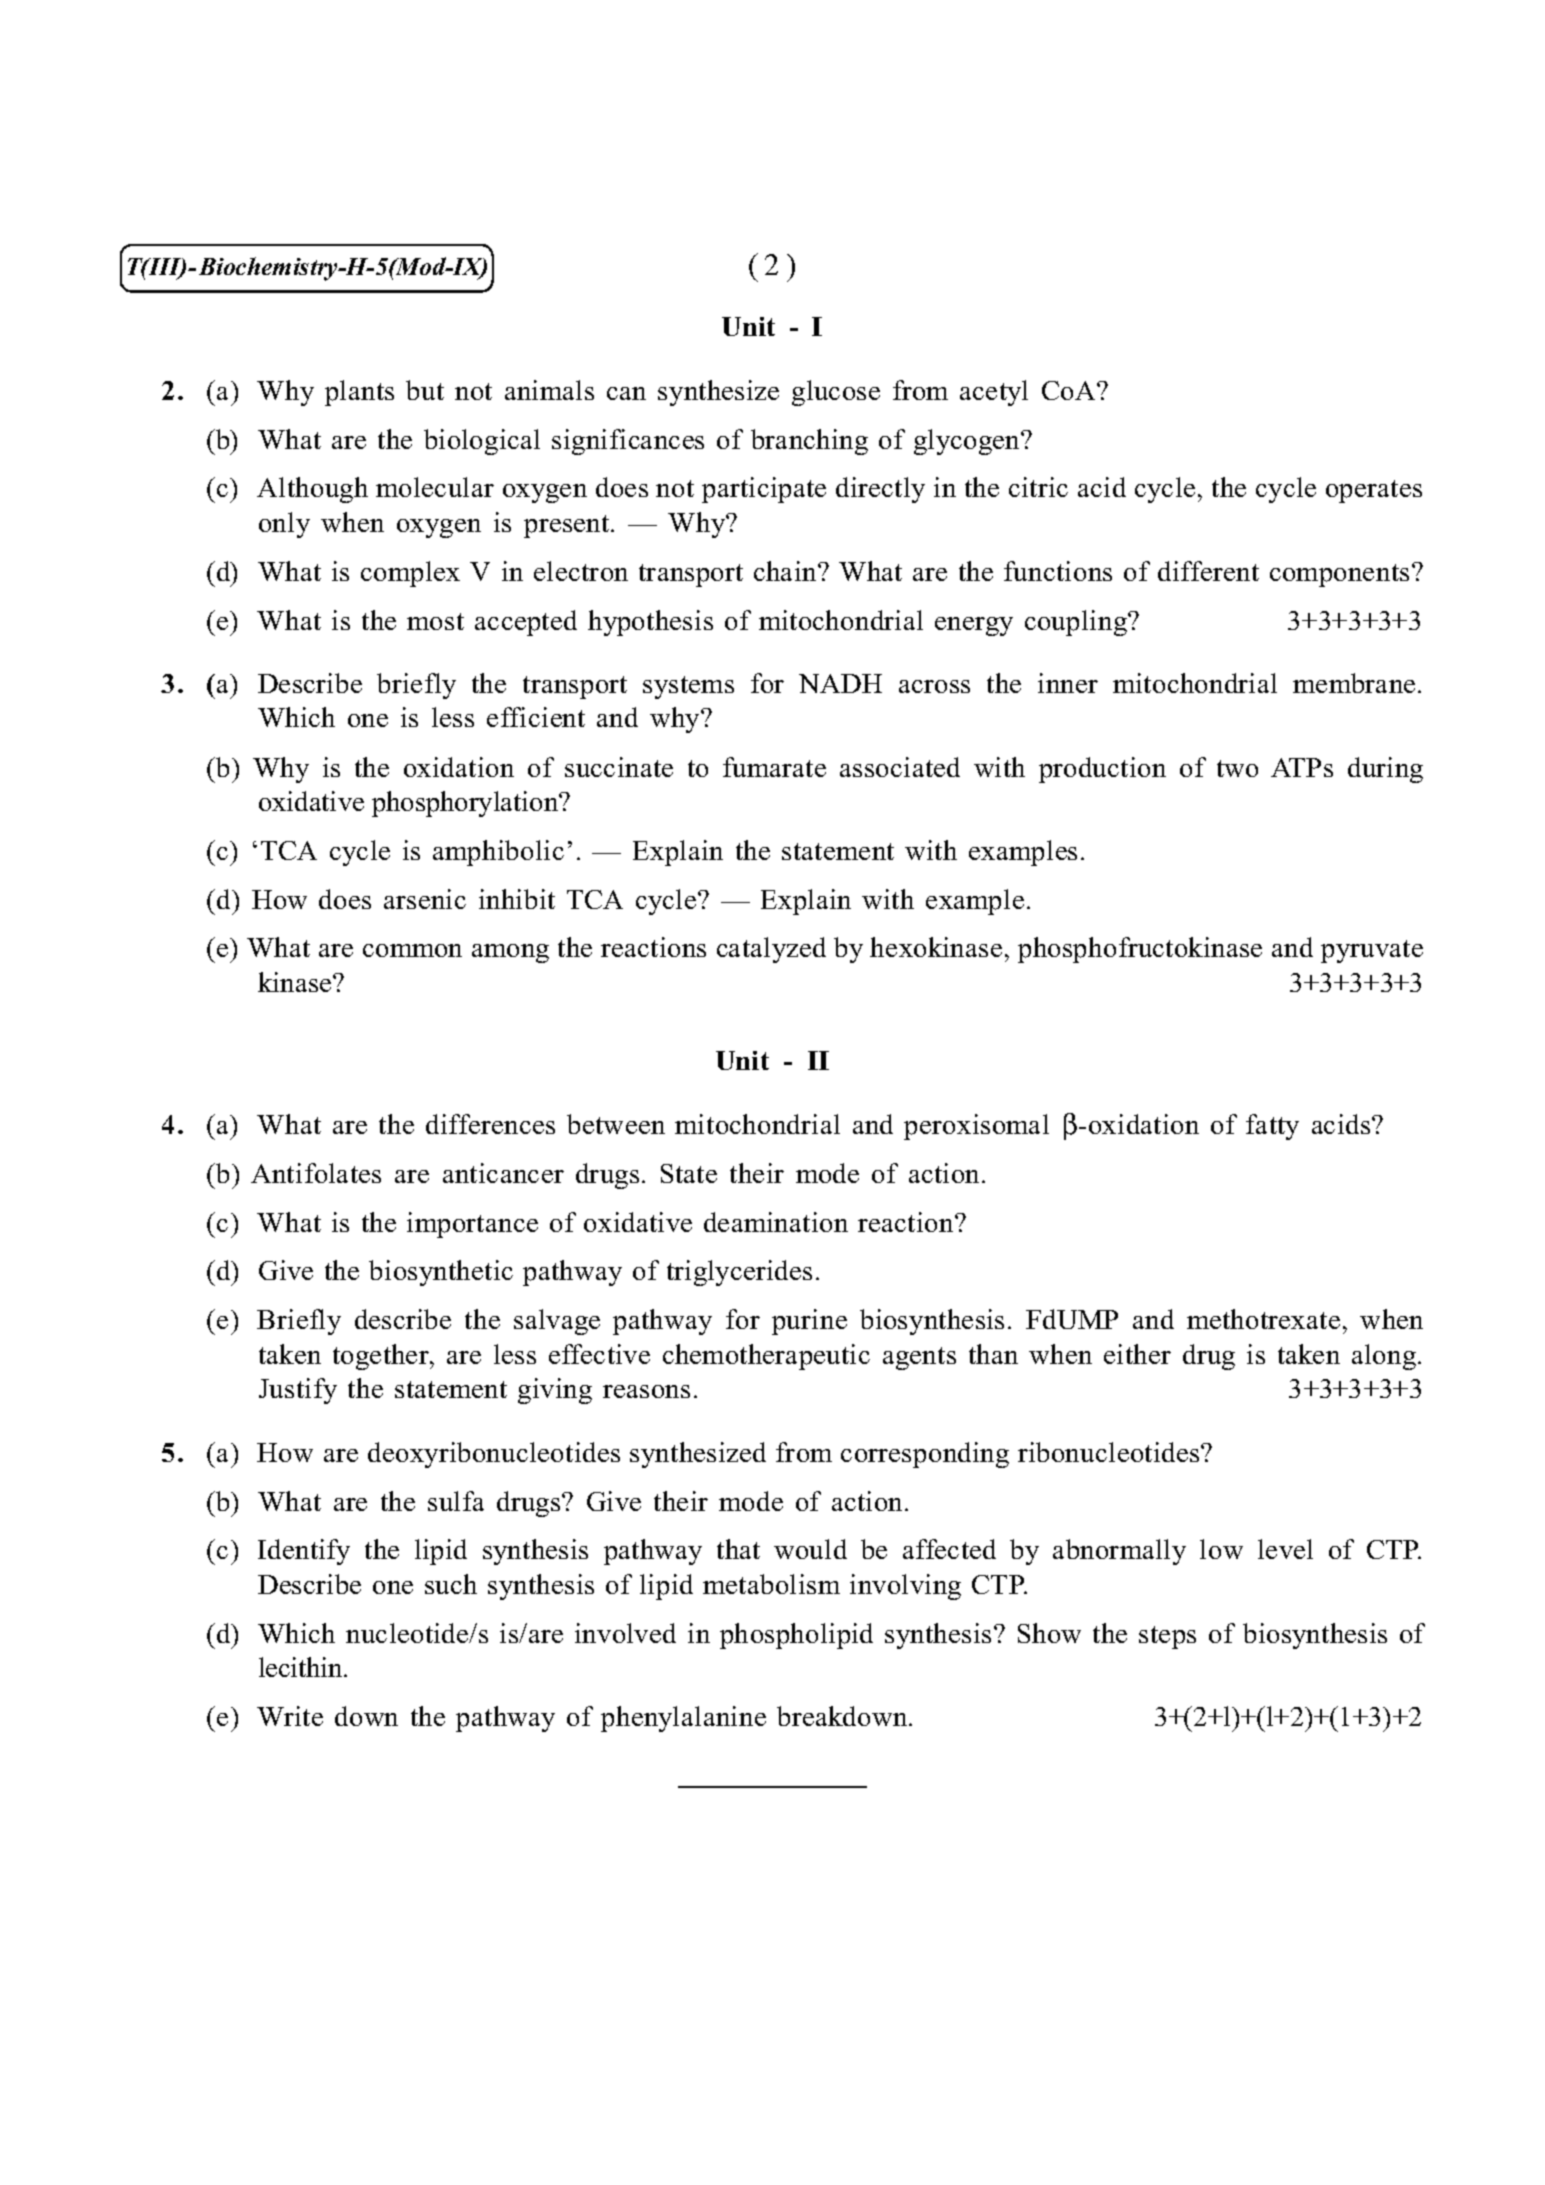 This document has width=1545, height=2185. What do you see at coordinates (771, 950) in the document?
I see `catalyzed` at bounding box center [771, 950].
